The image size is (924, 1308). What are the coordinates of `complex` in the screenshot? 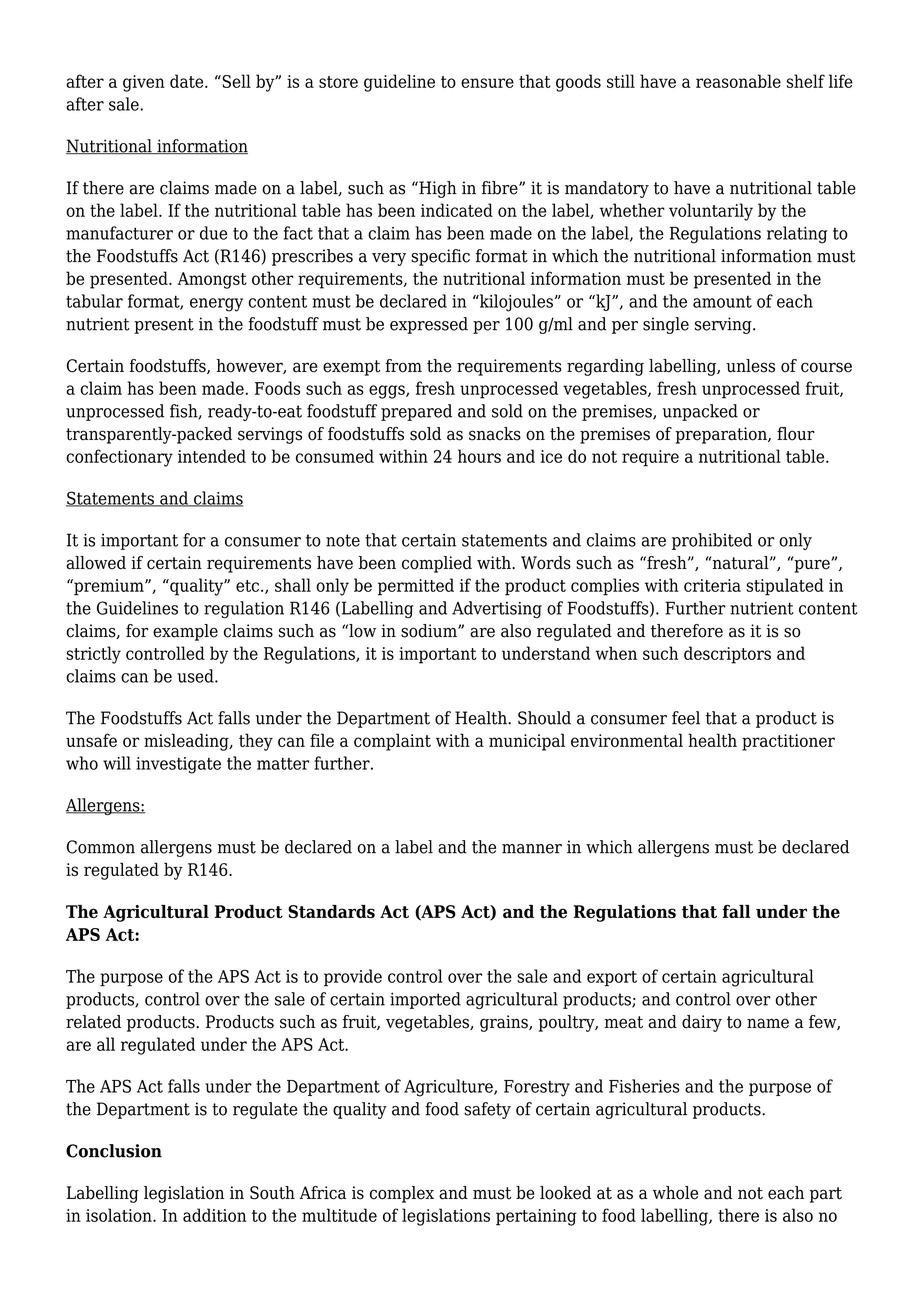 It's located at (402, 1194).
